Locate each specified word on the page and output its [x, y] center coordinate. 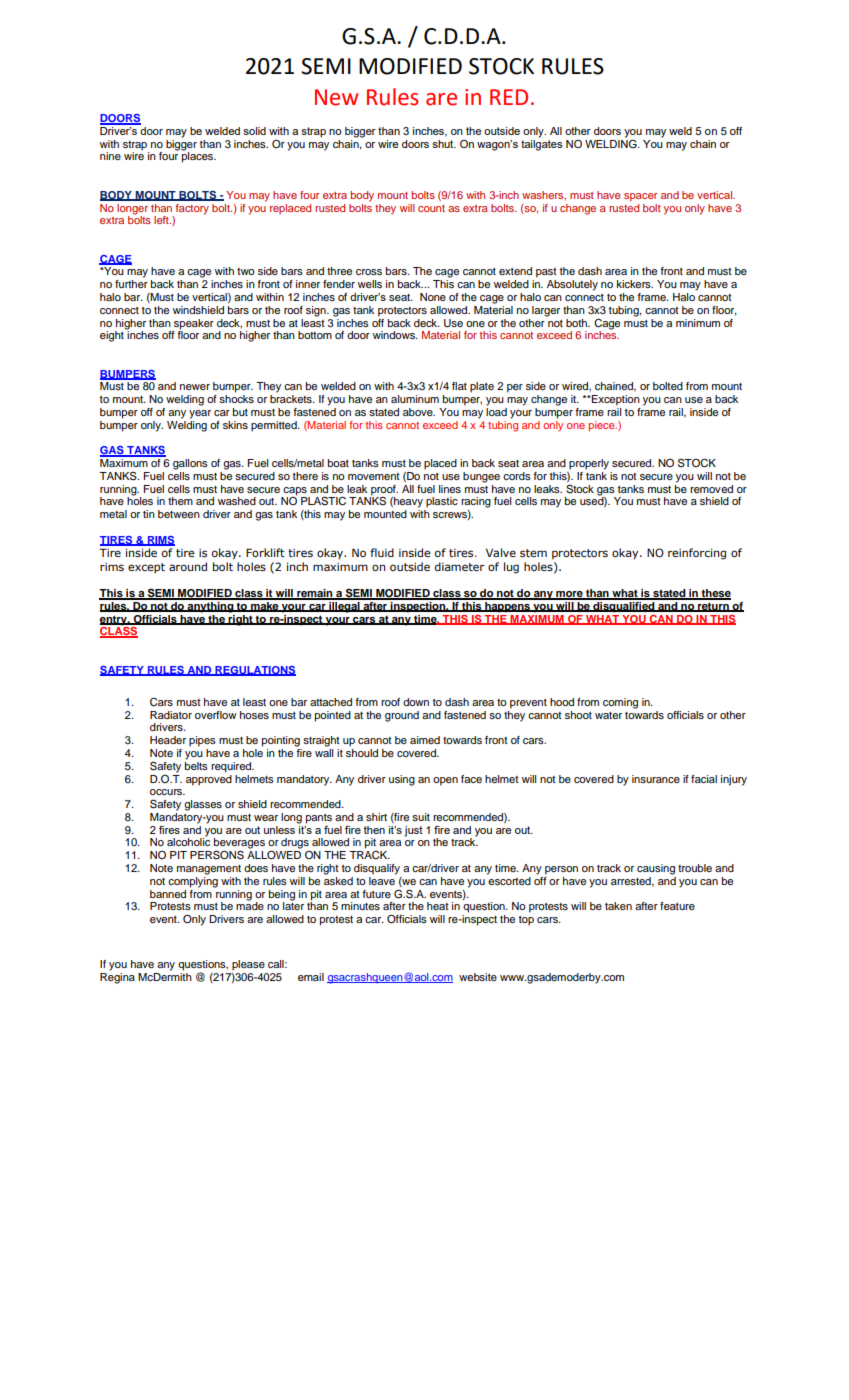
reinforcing [697, 554]
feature [677, 906]
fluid [382, 552]
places [199, 156]
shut [444, 144]
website [478, 977]
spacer [640, 197]
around [188, 566]
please [248, 965]
